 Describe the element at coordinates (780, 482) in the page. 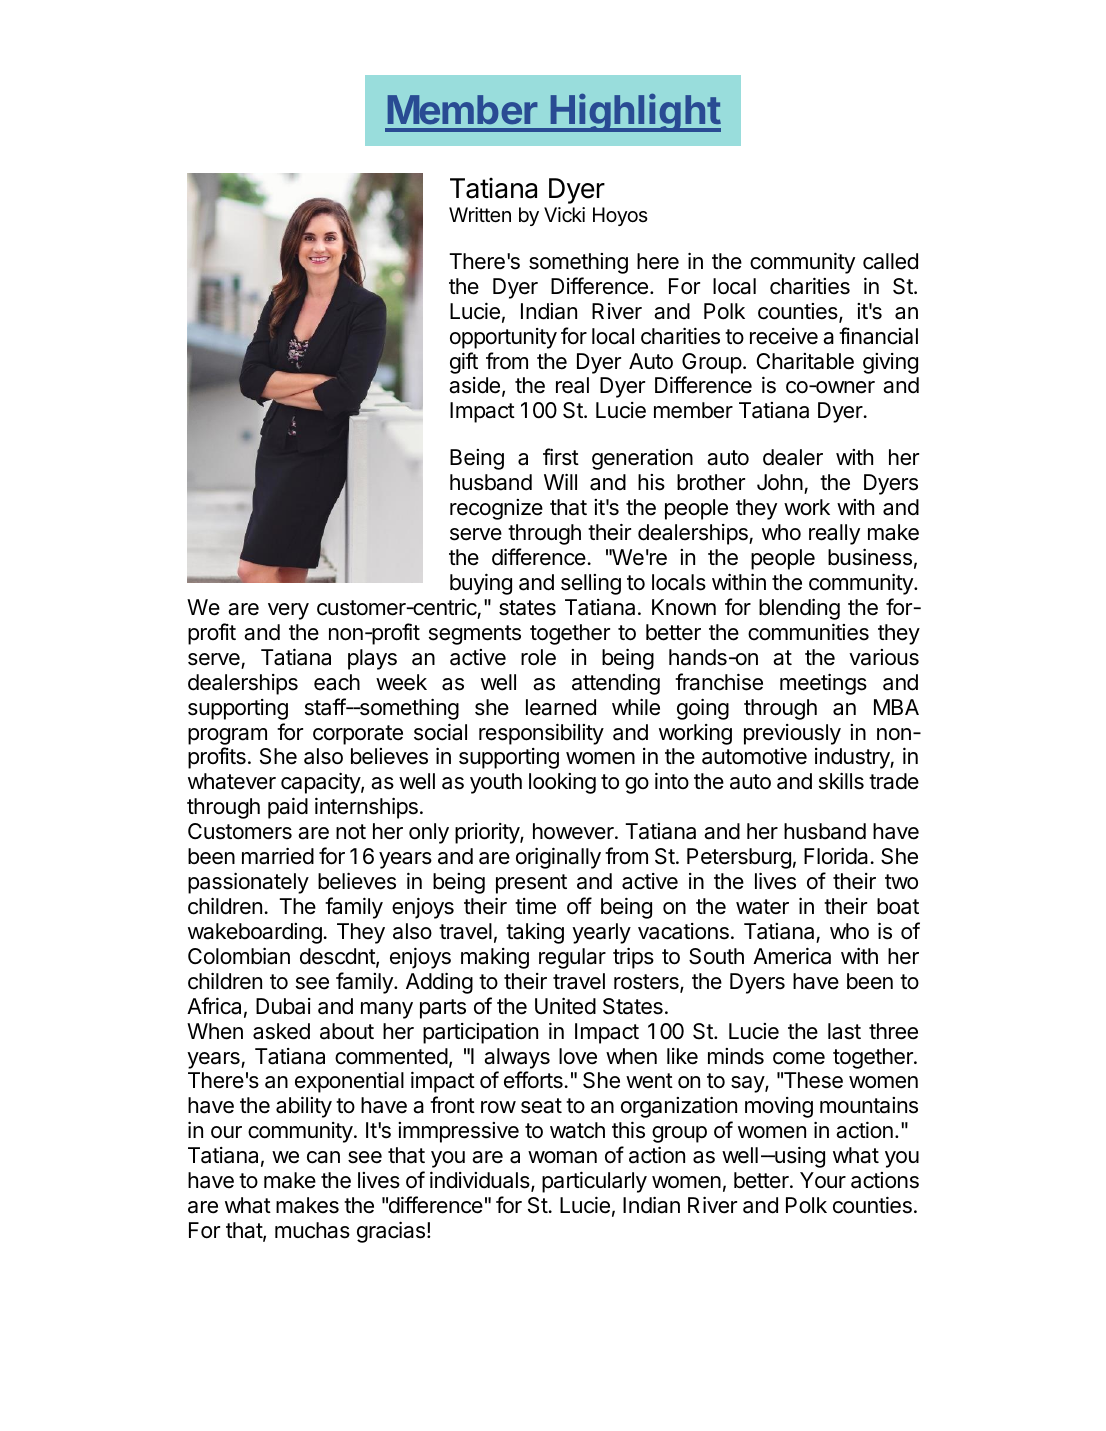

I see `John` at that location.
